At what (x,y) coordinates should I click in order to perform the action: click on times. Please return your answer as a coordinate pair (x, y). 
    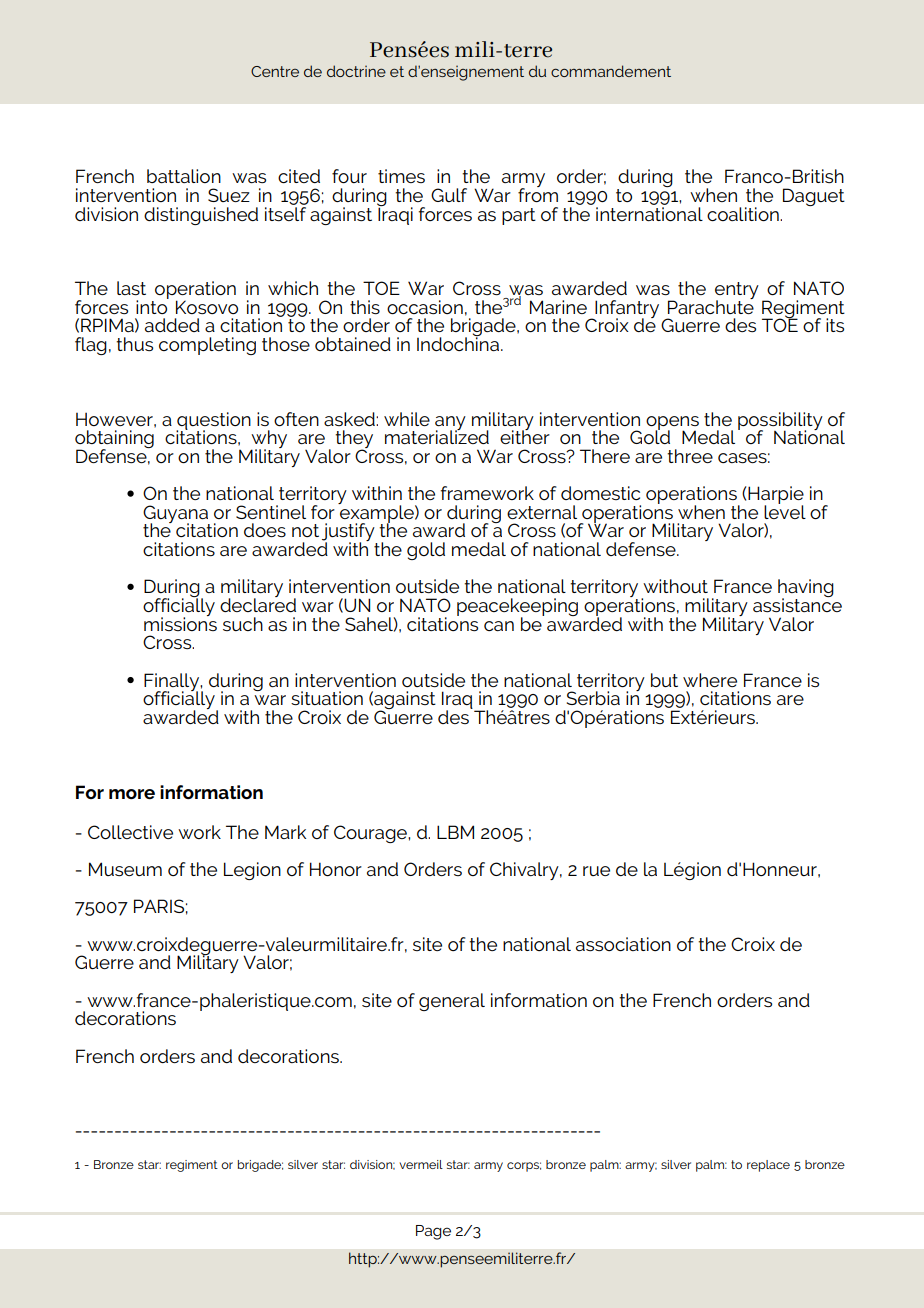
    Looking at the image, I should click on (401, 176).
